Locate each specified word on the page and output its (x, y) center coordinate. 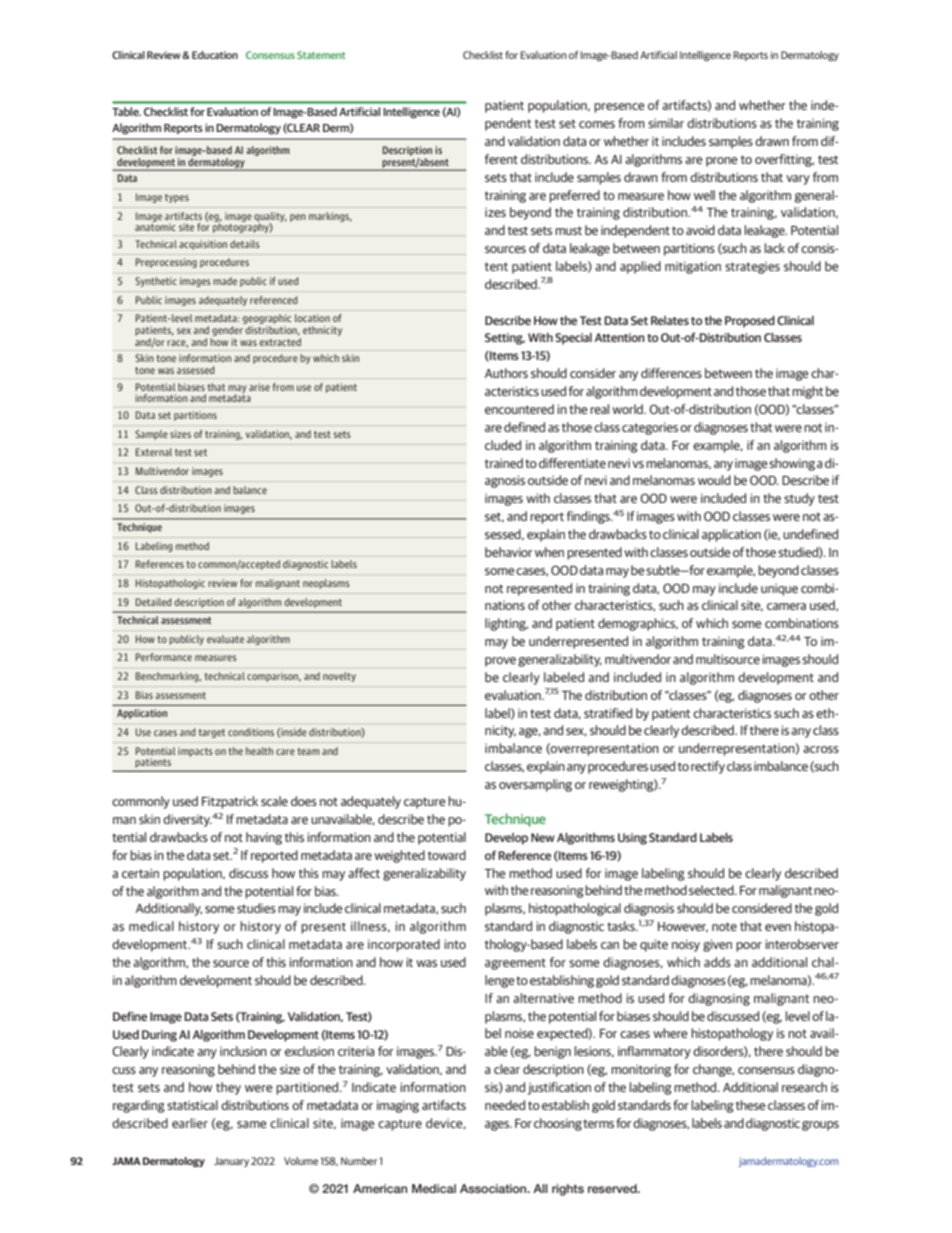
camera (786, 606)
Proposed (750, 322)
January (231, 1162)
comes (597, 124)
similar (666, 123)
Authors (506, 373)
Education (215, 55)
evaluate (225, 639)
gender (227, 331)
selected (712, 890)
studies (256, 908)
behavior (509, 552)
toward (447, 855)
